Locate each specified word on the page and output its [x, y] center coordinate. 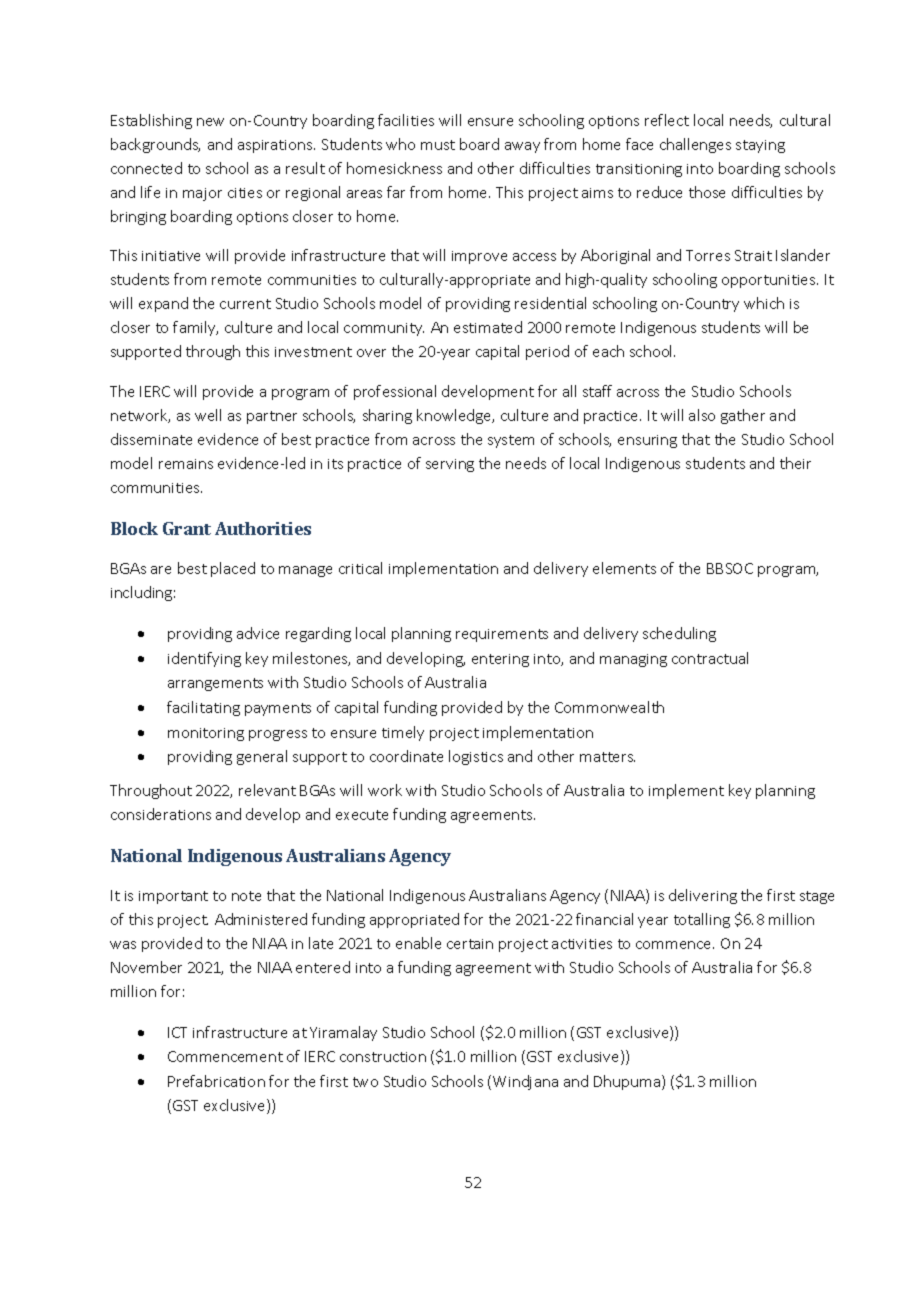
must [438, 145]
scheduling [679, 634]
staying [760, 146]
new [210, 122]
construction [383, 1057]
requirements [502, 635]
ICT [177, 1032]
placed [233, 569]
